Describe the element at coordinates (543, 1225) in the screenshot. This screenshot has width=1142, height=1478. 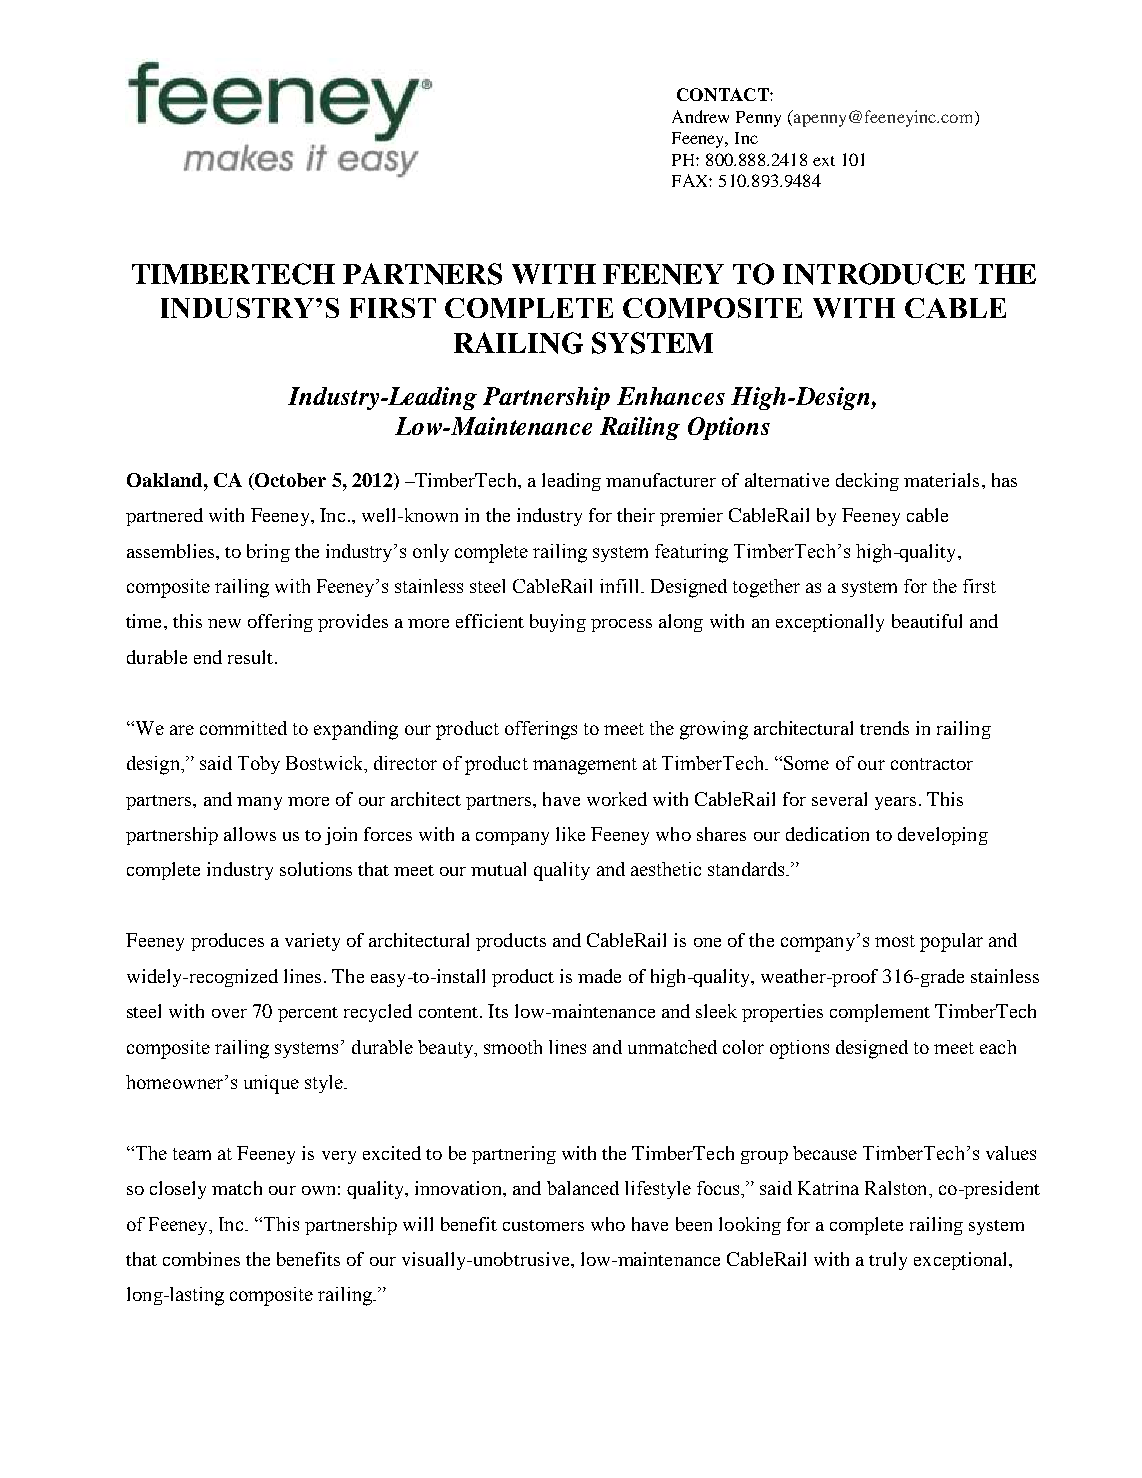
I see `customers` at that location.
